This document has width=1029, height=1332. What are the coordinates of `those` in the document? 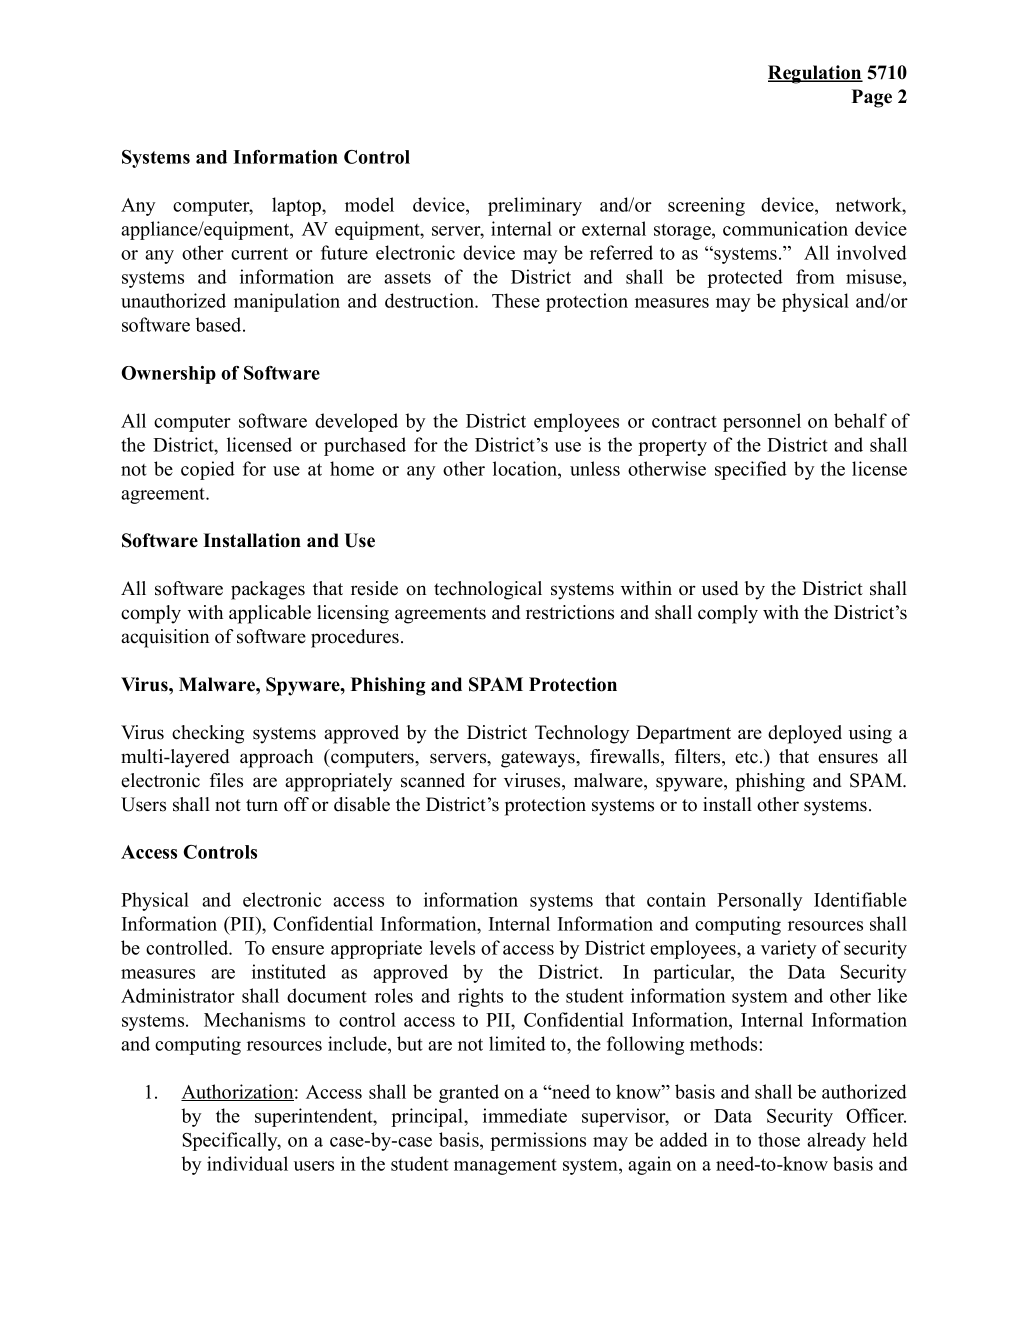 It's located at (779, 1139).
